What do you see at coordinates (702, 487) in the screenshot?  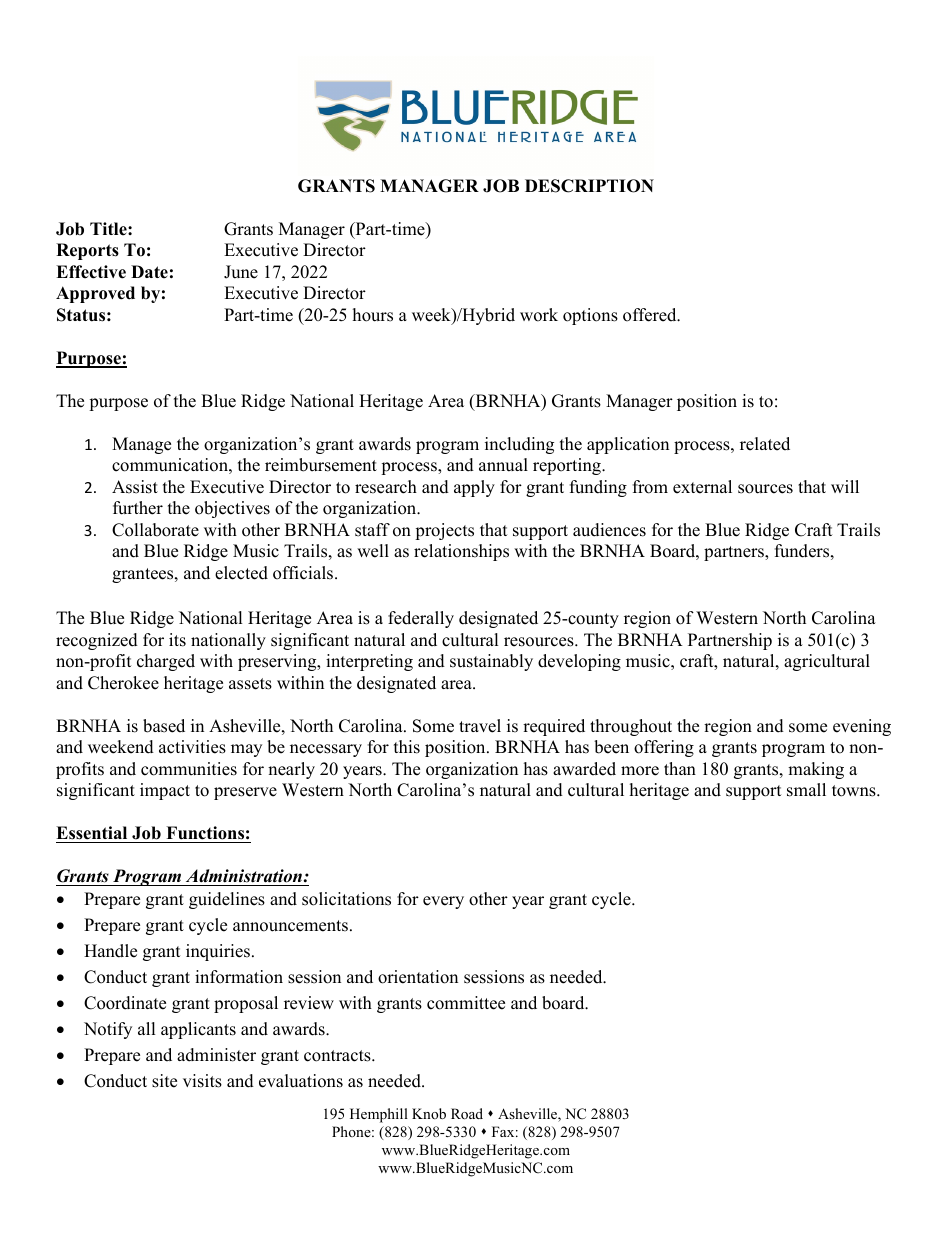 I see `external` at bounding box center [702, 487].
